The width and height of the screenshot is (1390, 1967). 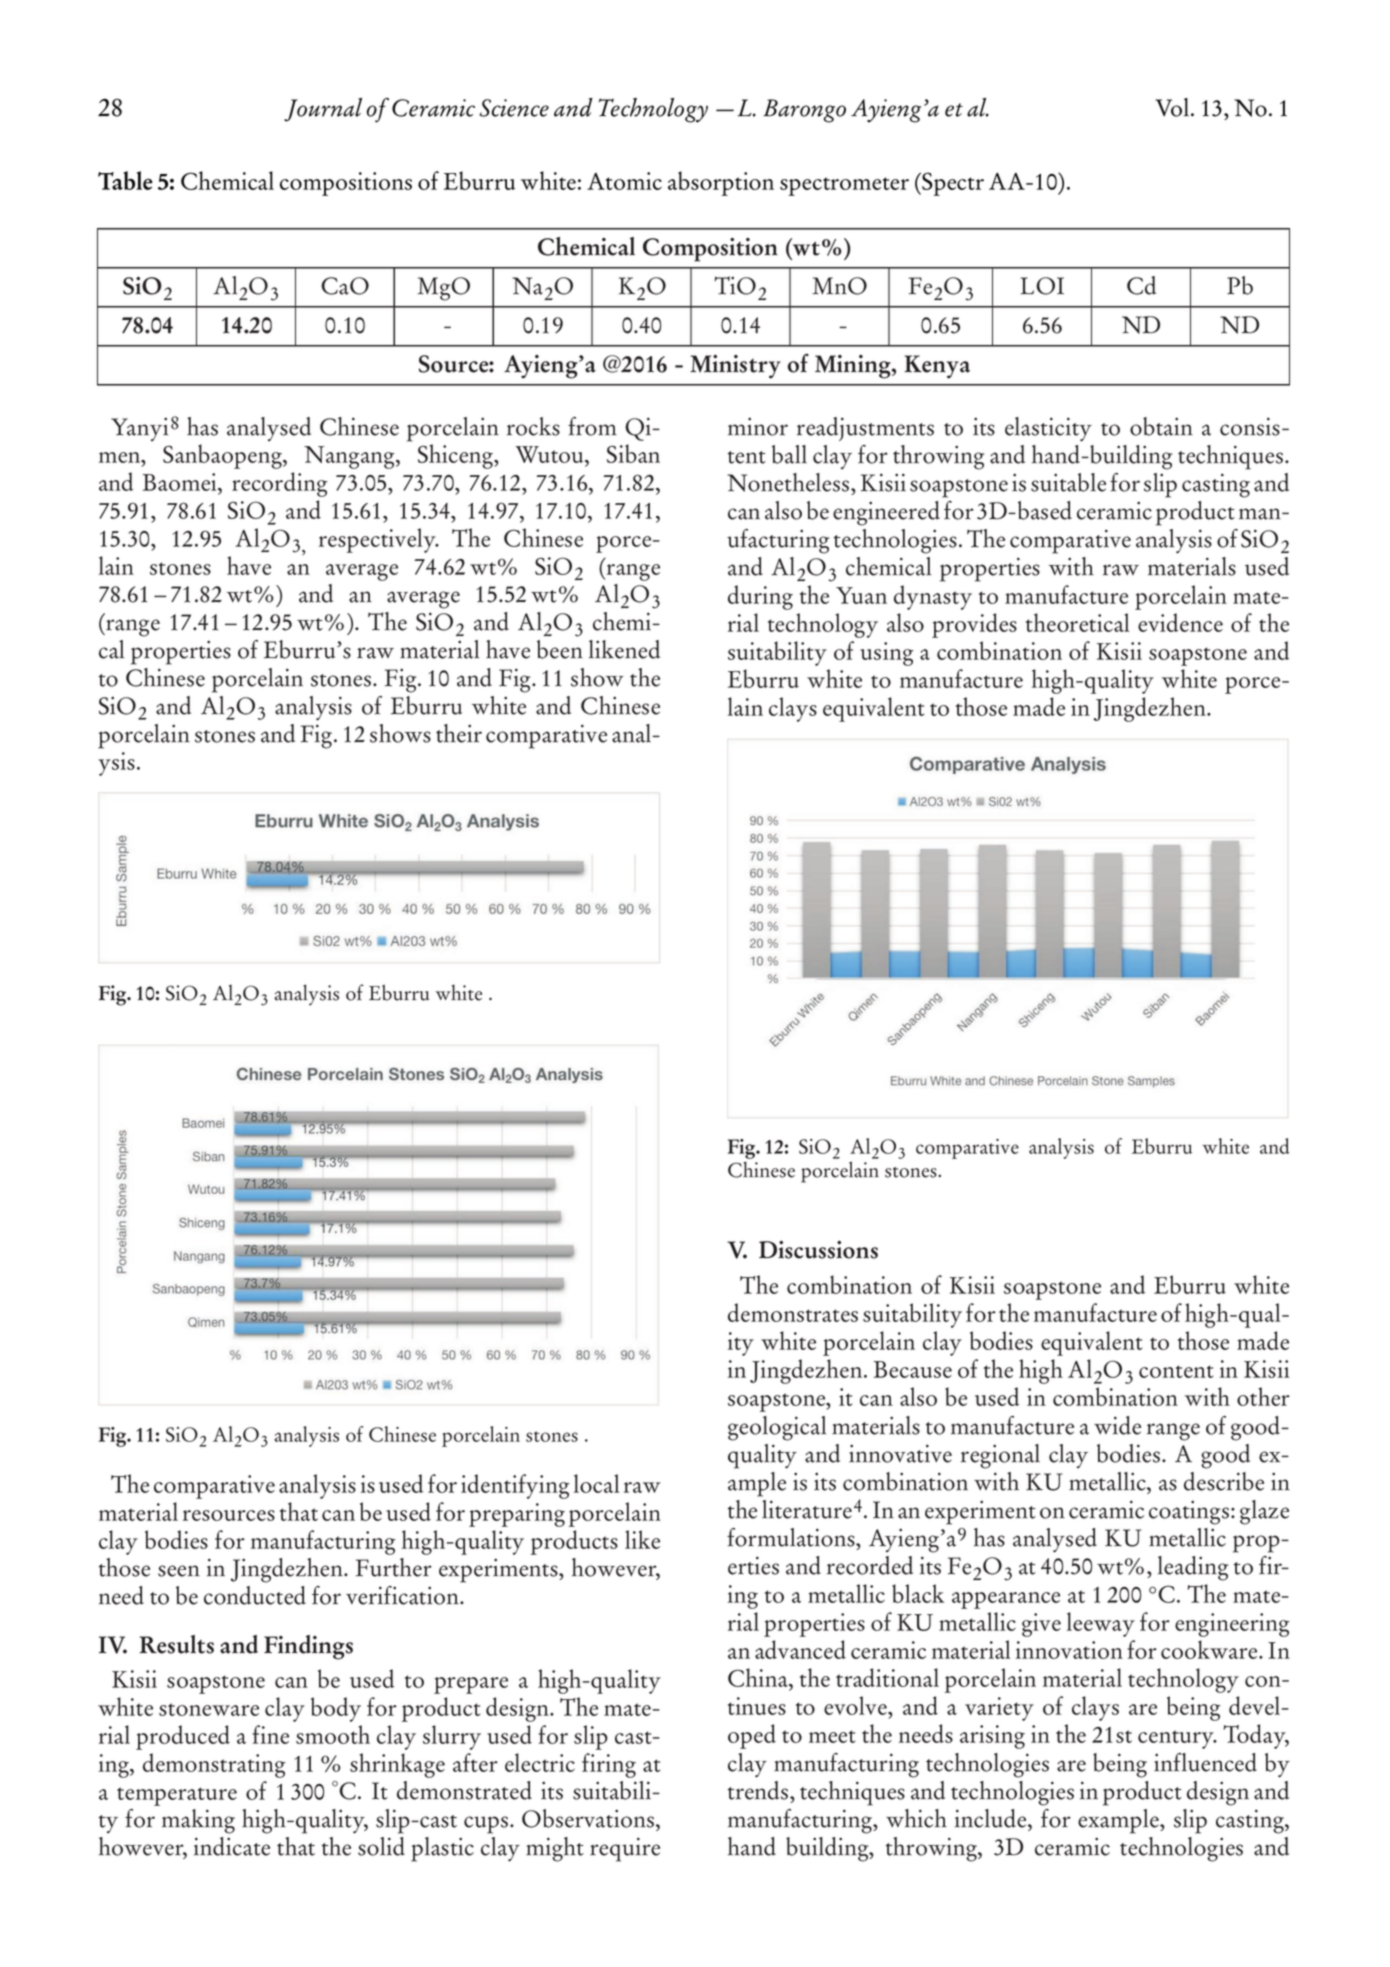 What do you see at coordinates (459, 733) in the screenshot?
I see `their` at bounding box center [459, 733].
